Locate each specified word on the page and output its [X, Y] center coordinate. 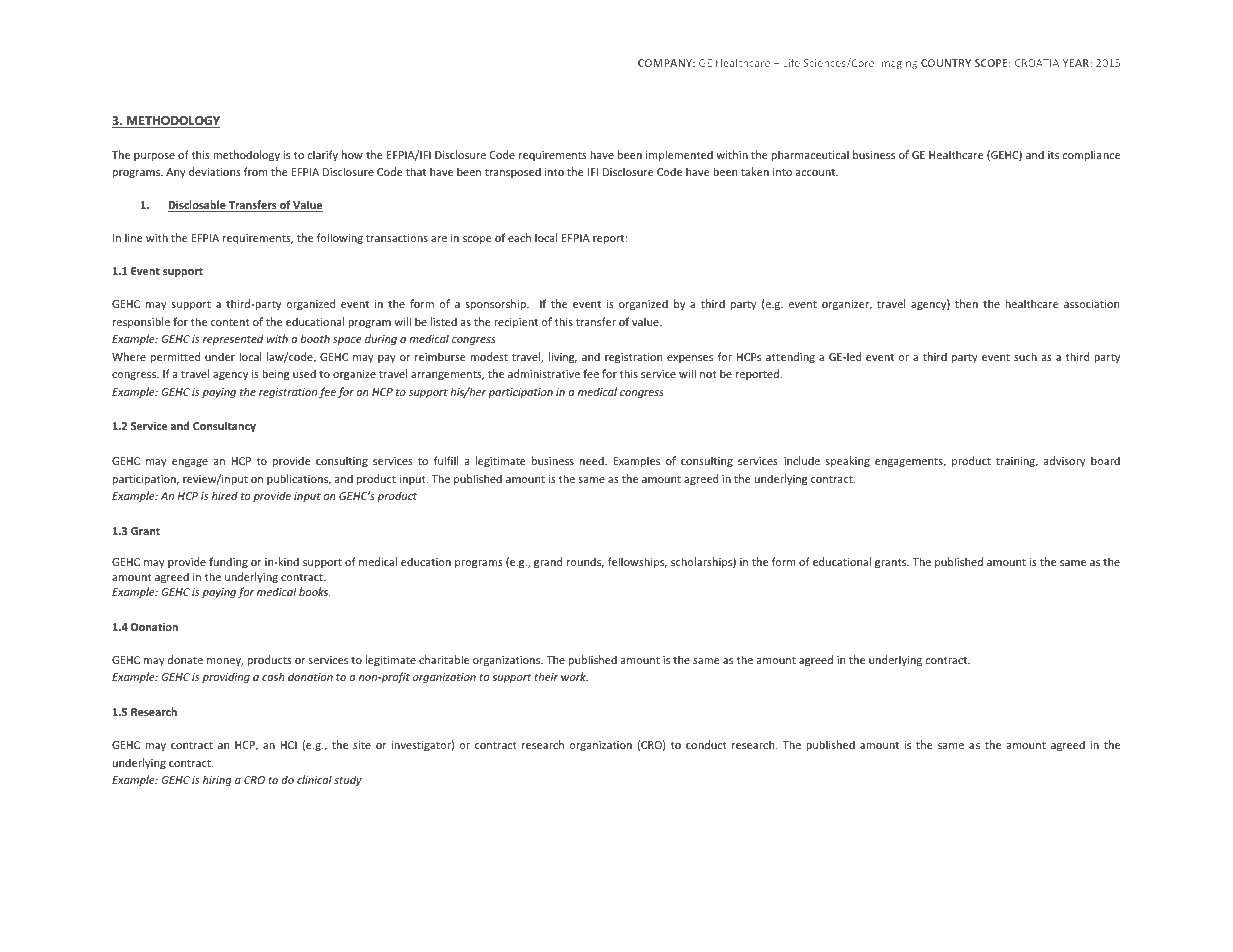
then [966, 303]
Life [791, 62]
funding [228, 562]
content [230, 322]
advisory [1065, 461]
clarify [323, 155]
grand [548, 563]
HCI [288, 745]
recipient [516, 323]
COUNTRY [946, 63]
